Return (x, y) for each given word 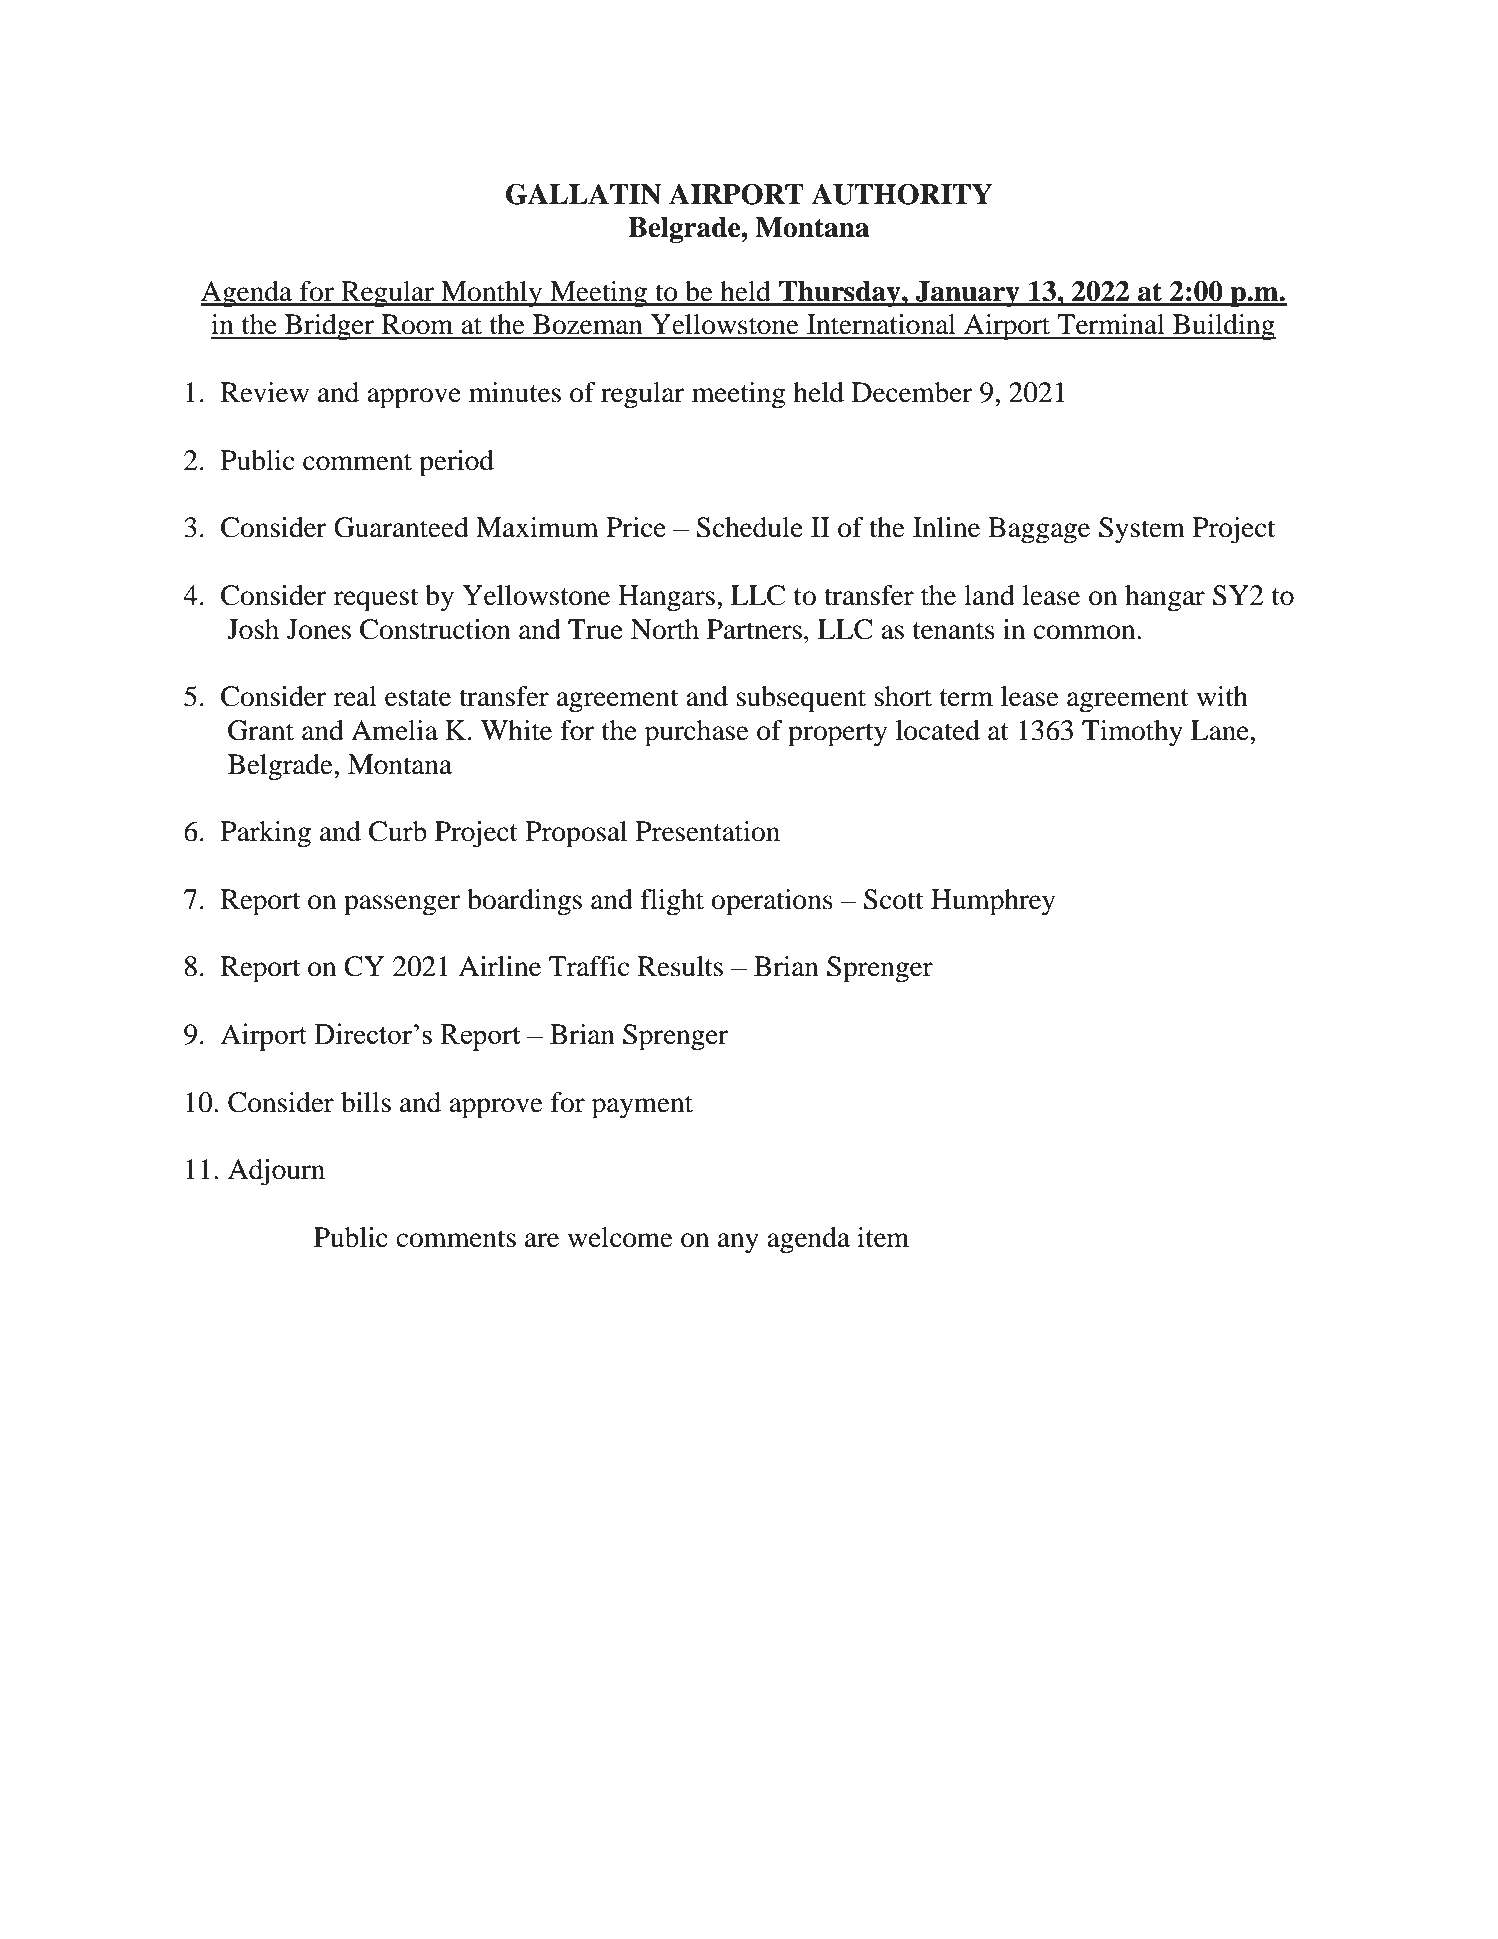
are (542, 1240)
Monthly (492, 294)
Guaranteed (401, 527)
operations (772, 902)
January (968, 294)
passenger (402, 905)
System (1142, 530)
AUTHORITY (902, 194)
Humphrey (993, 902)
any (738, 1243)
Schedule (749, 527)
